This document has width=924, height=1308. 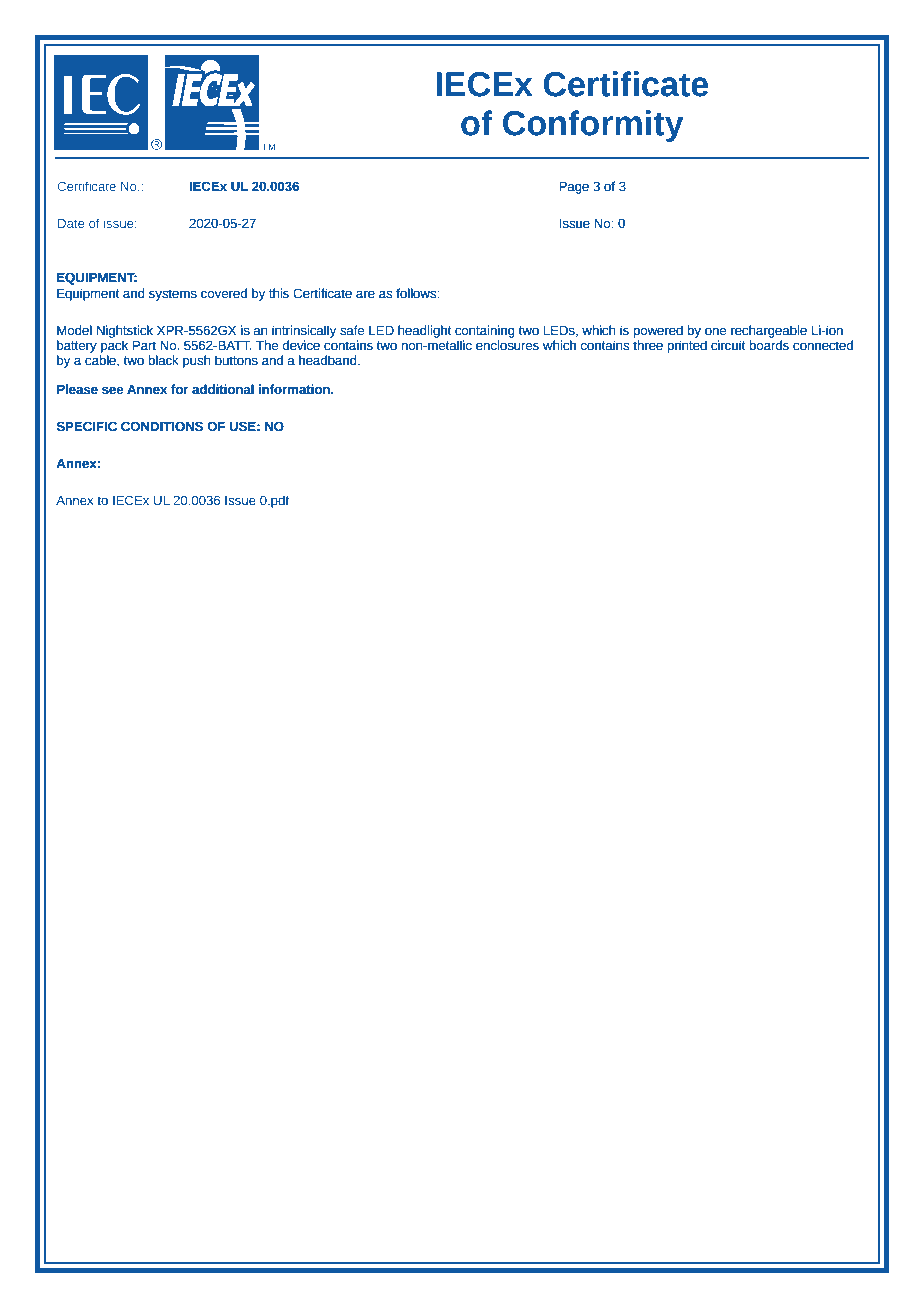 What do you see at coordinates (144, 346) in the document?
I see `Part` at bounding box center [144, 346].
